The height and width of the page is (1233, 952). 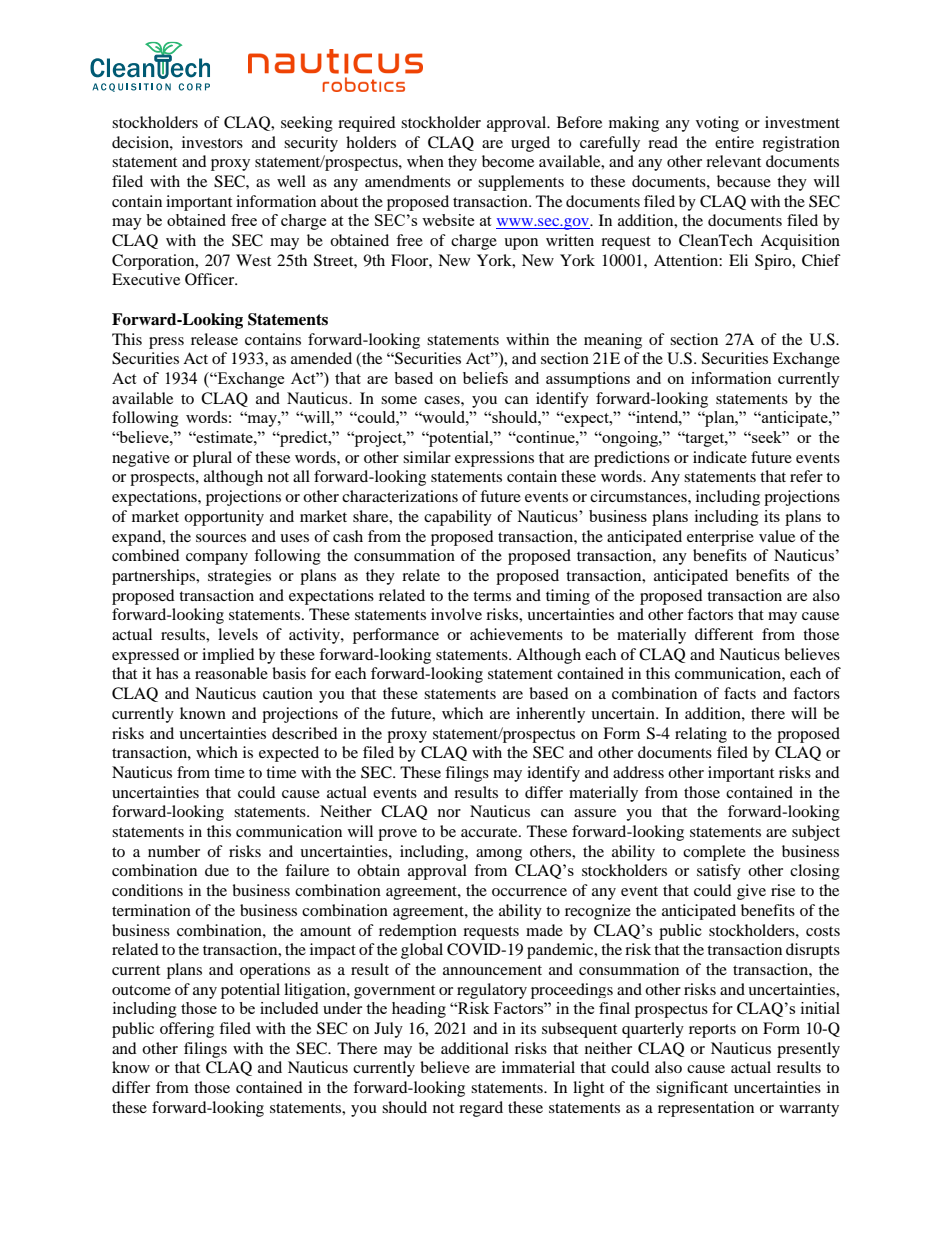 I want to click on significant, so click(x=692, y=1089).
